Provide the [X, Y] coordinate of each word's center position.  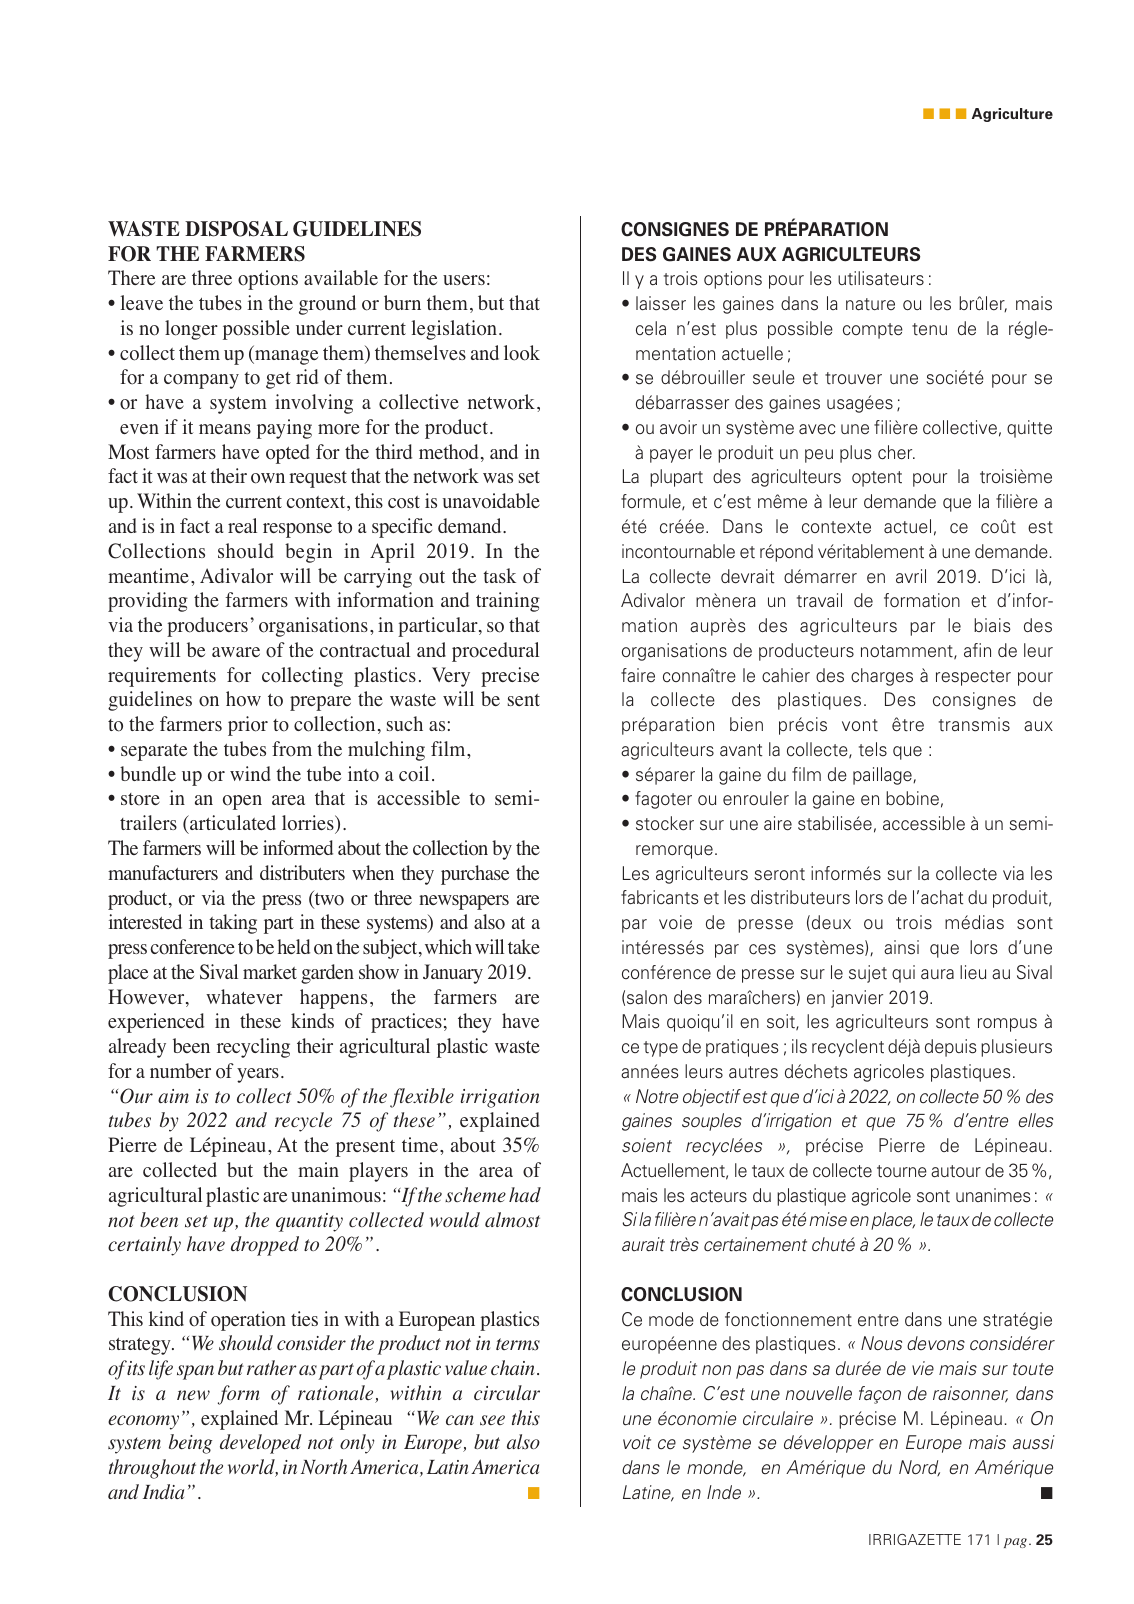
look [522, 353]
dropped [265, 1246]
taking [233, 924]
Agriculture [1012, 115]
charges [882, 677]
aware [236, 652]
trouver [853, 378]
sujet [868, 974]
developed [261, 1444]
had [525, 1194]
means [225, 429]
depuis [951, 1048]
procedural [495, 652]
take [524, 946]
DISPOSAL [236, 229]
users [464, 280]
